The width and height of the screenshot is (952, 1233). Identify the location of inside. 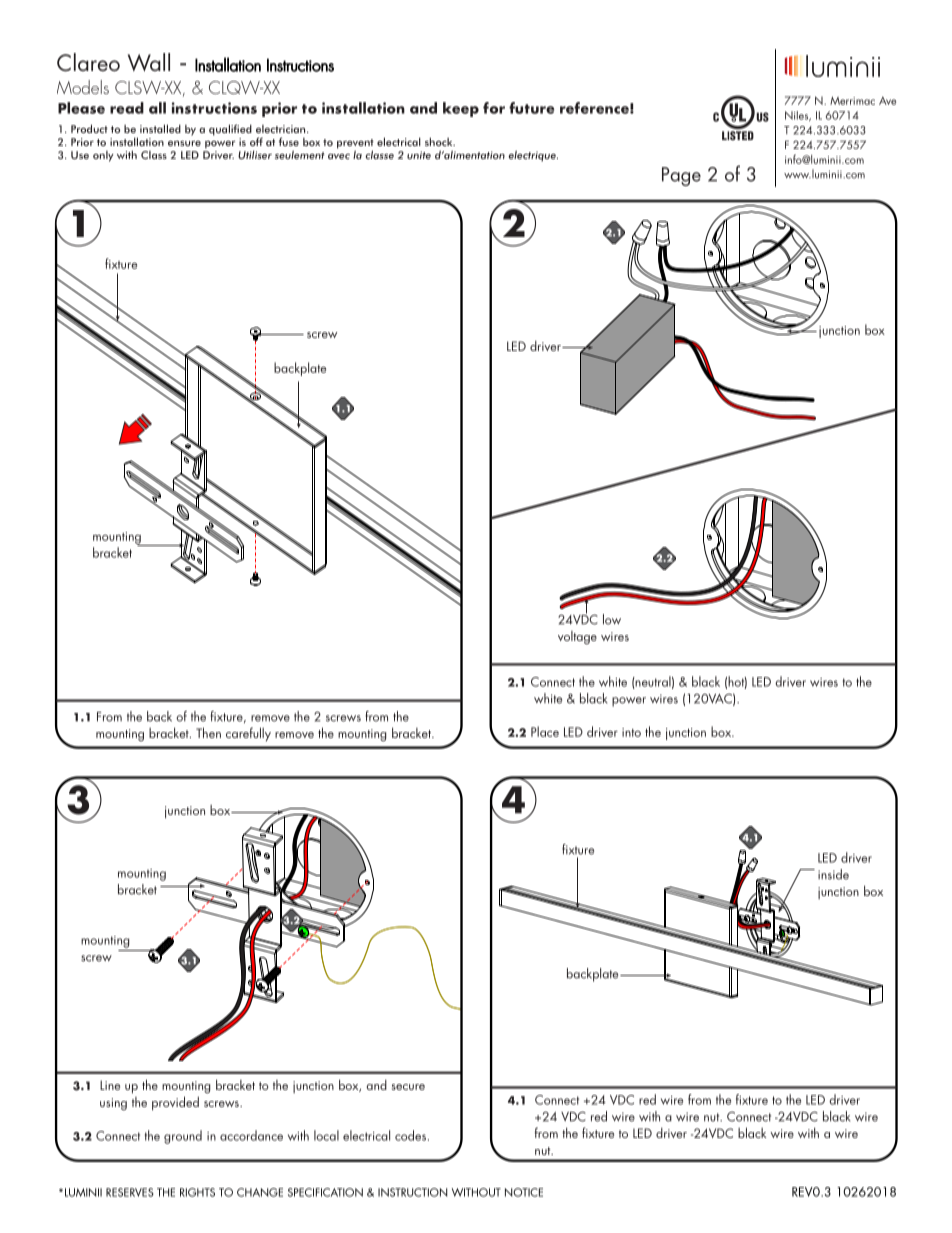
(833, 874).
